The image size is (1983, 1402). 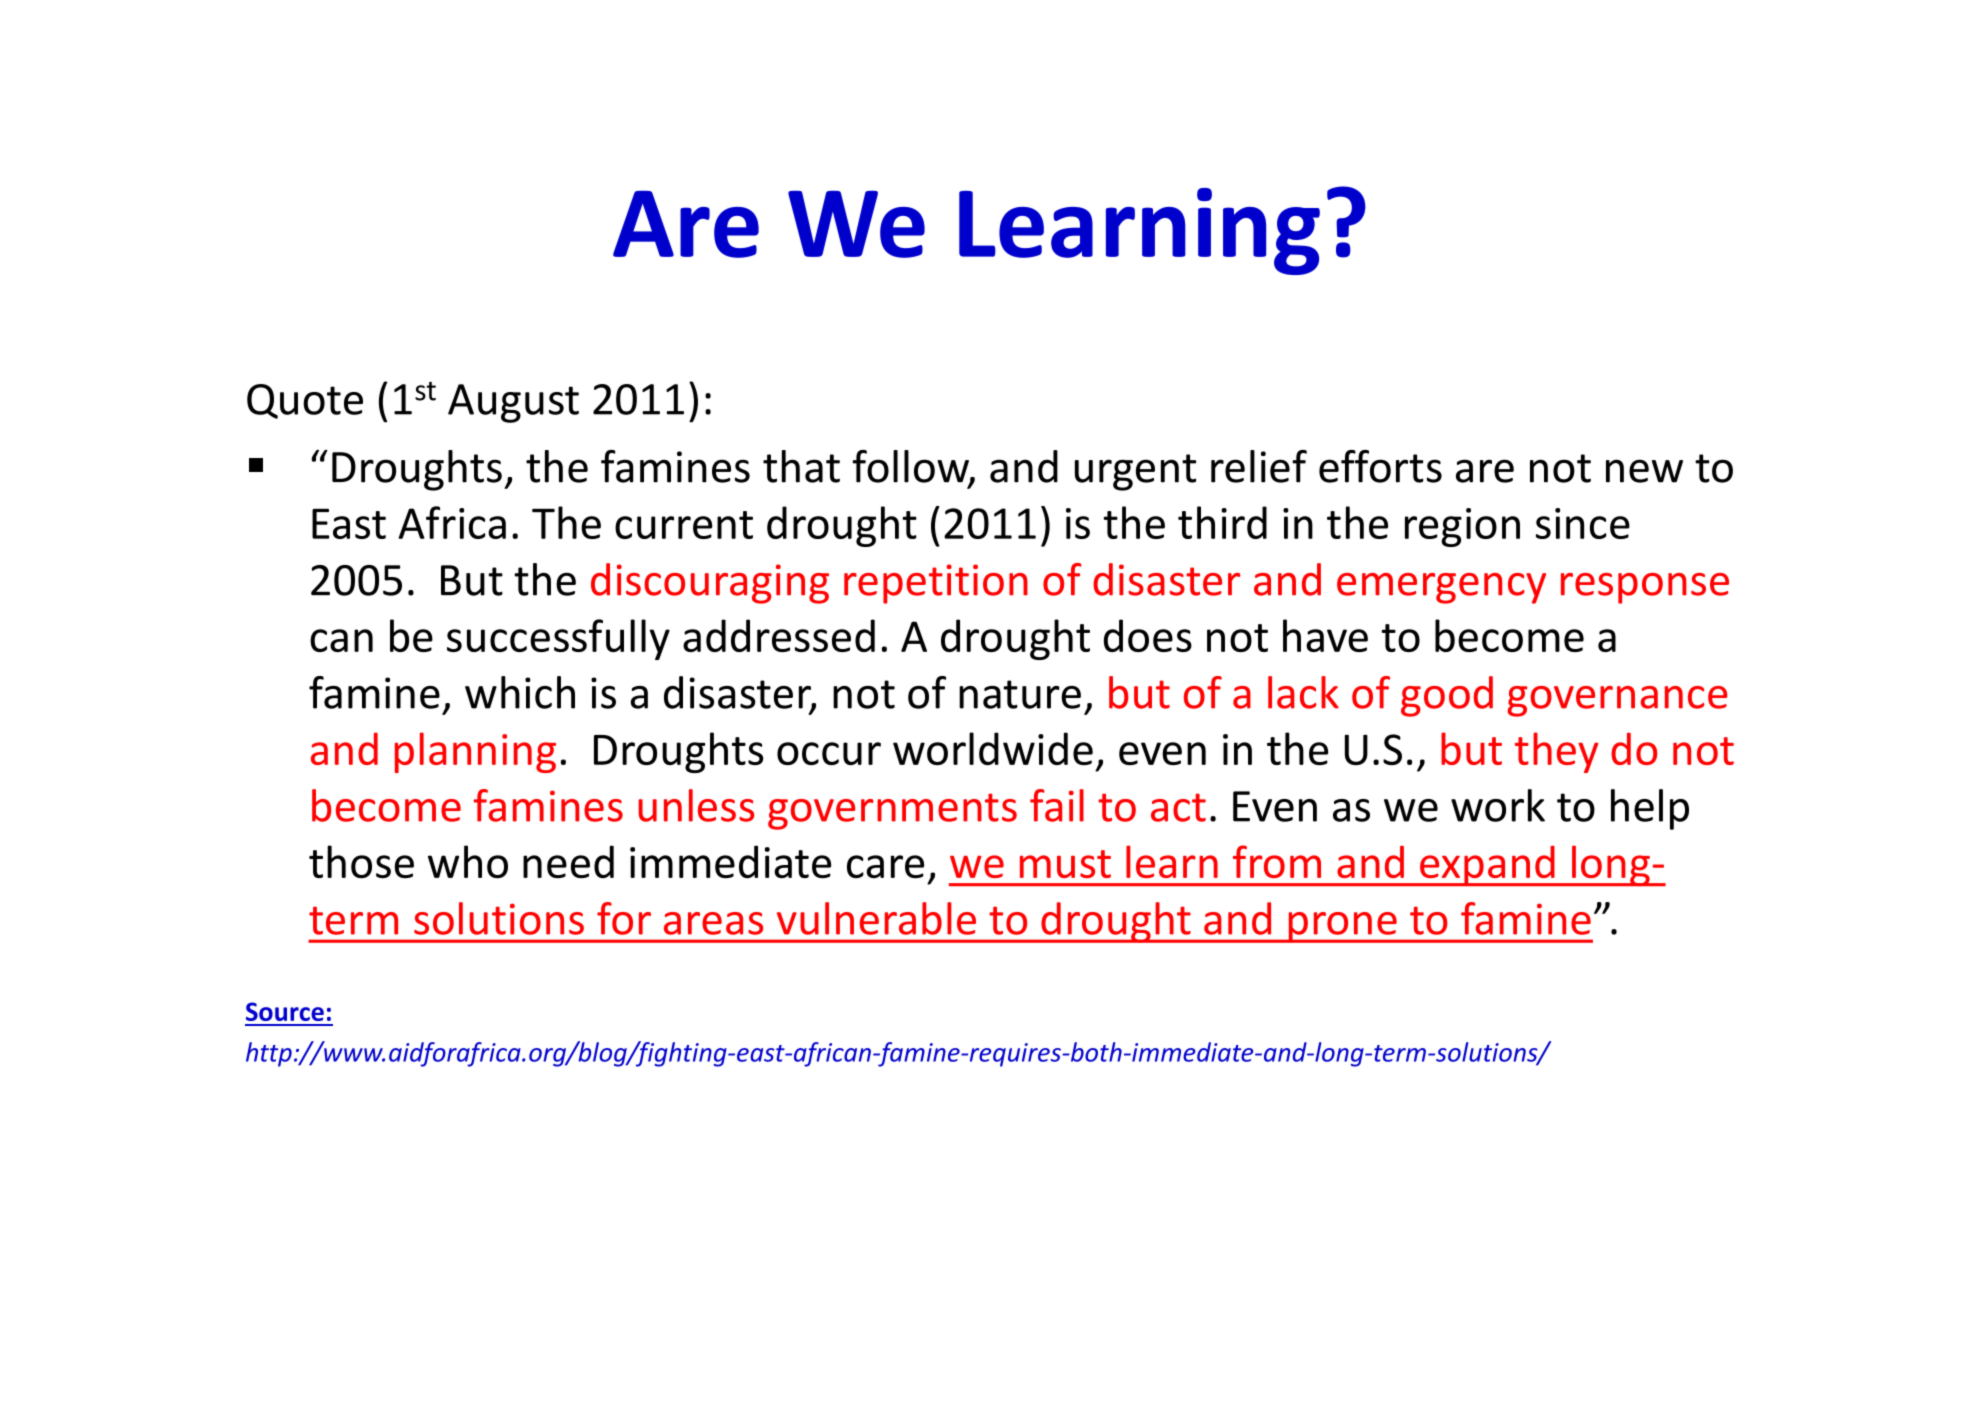 What do you see at coordinates (710, 583) in the screenshot?
I see `discouraging` at bounding box center [710, 583].
